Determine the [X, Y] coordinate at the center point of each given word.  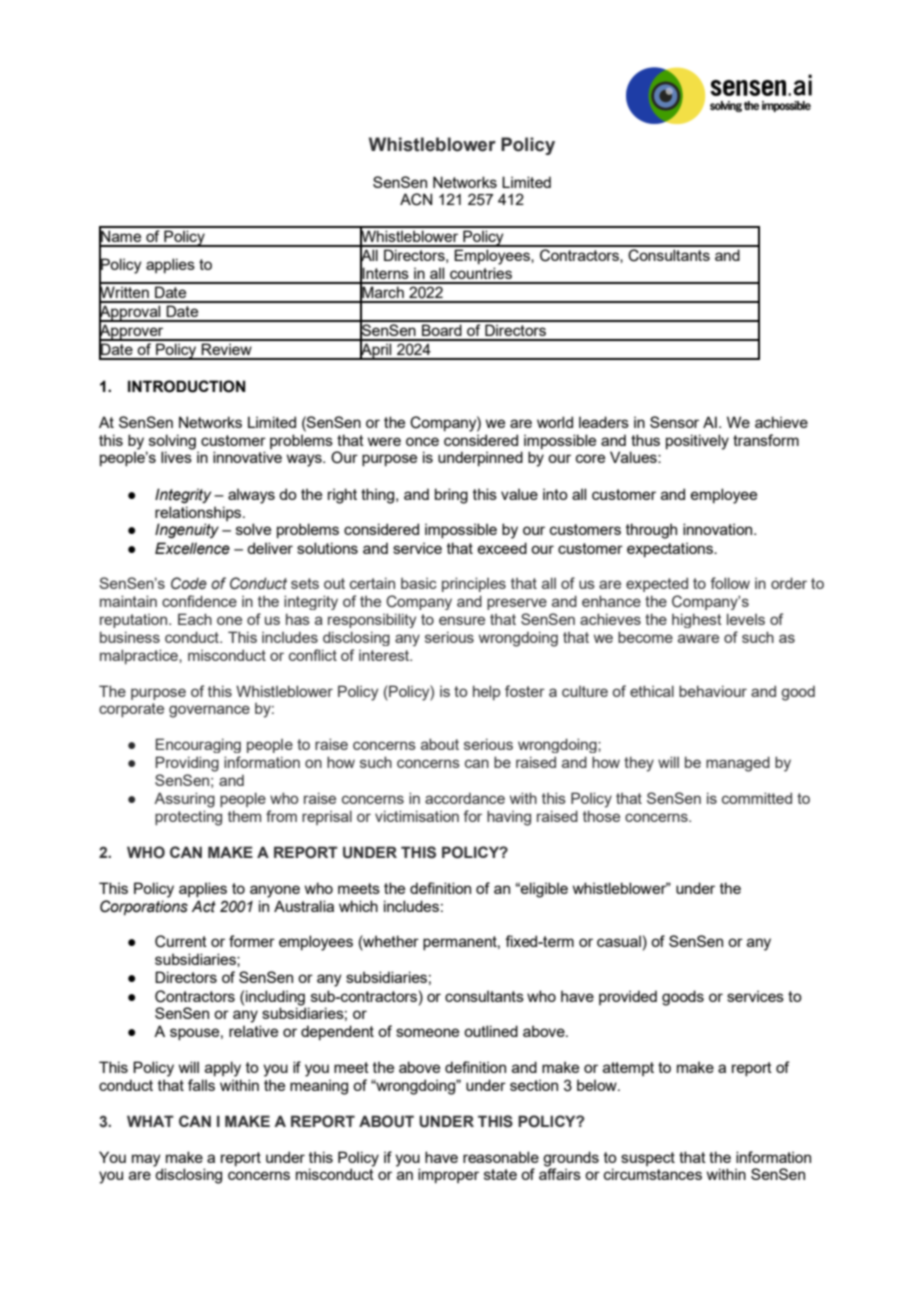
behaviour [713, 691]
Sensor [674, 422]
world [555, 422]
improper [448, 1175]
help [486, 692]
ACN [416, 199]
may [146, 1160]
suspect [648, 1159]
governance [209, 711]
